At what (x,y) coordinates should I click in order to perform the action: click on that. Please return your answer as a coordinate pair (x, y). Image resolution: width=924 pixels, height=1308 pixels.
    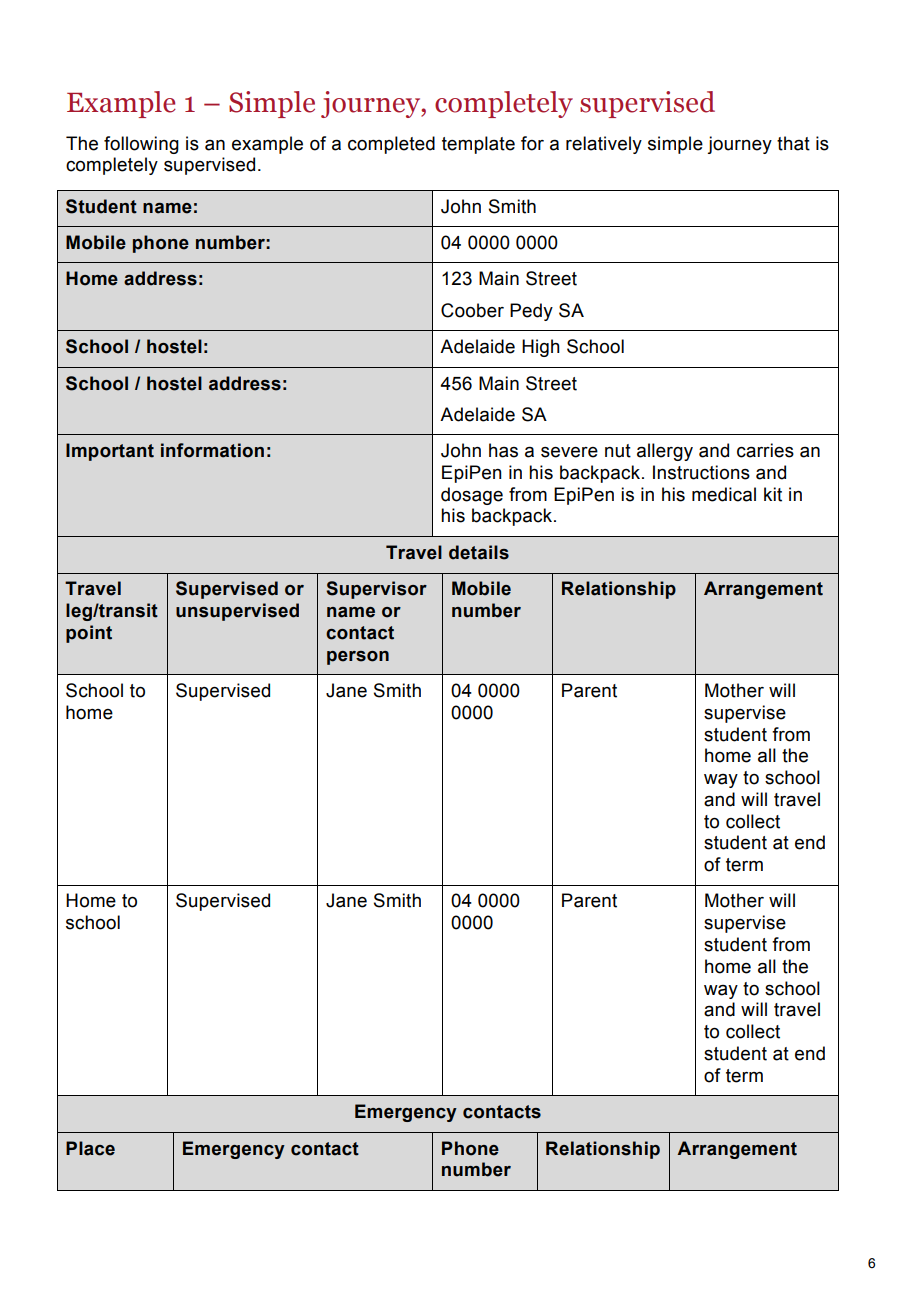
    Looking at the image, I should click on (793, 143).
